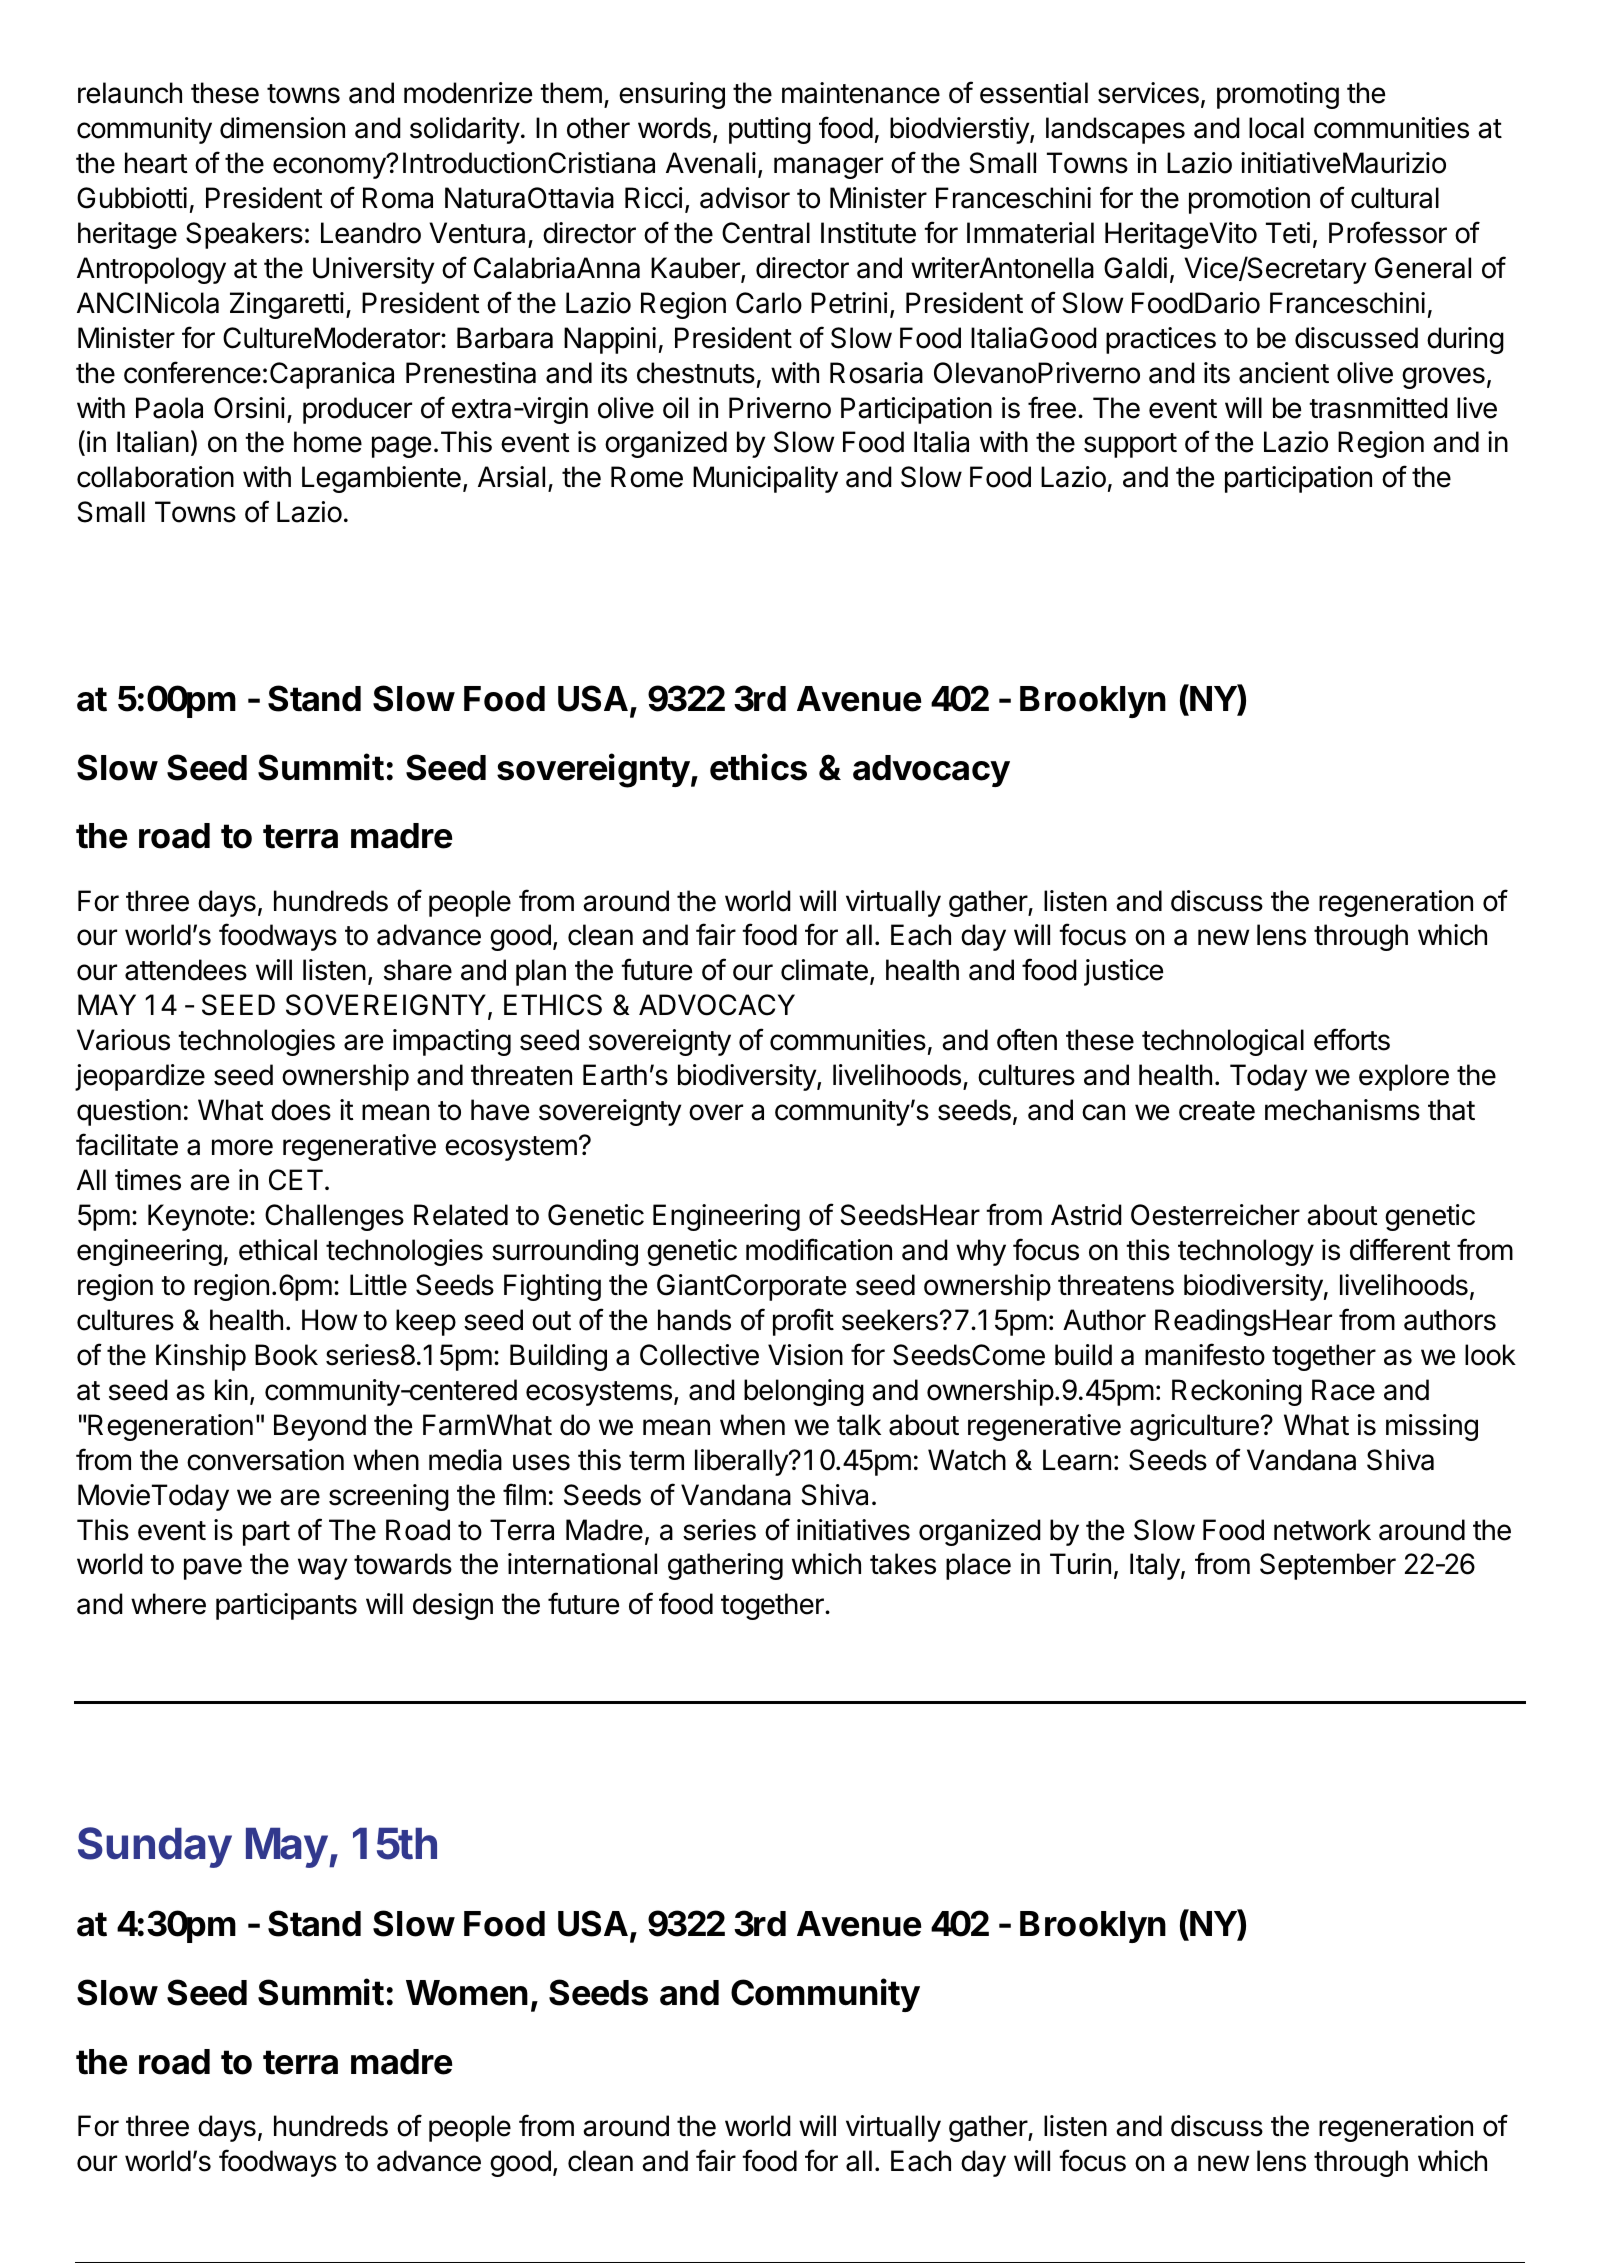  What do you see at coordinates (1130, 445) in the screenshot?
I see `support` at bounding box center [1130, 445].
